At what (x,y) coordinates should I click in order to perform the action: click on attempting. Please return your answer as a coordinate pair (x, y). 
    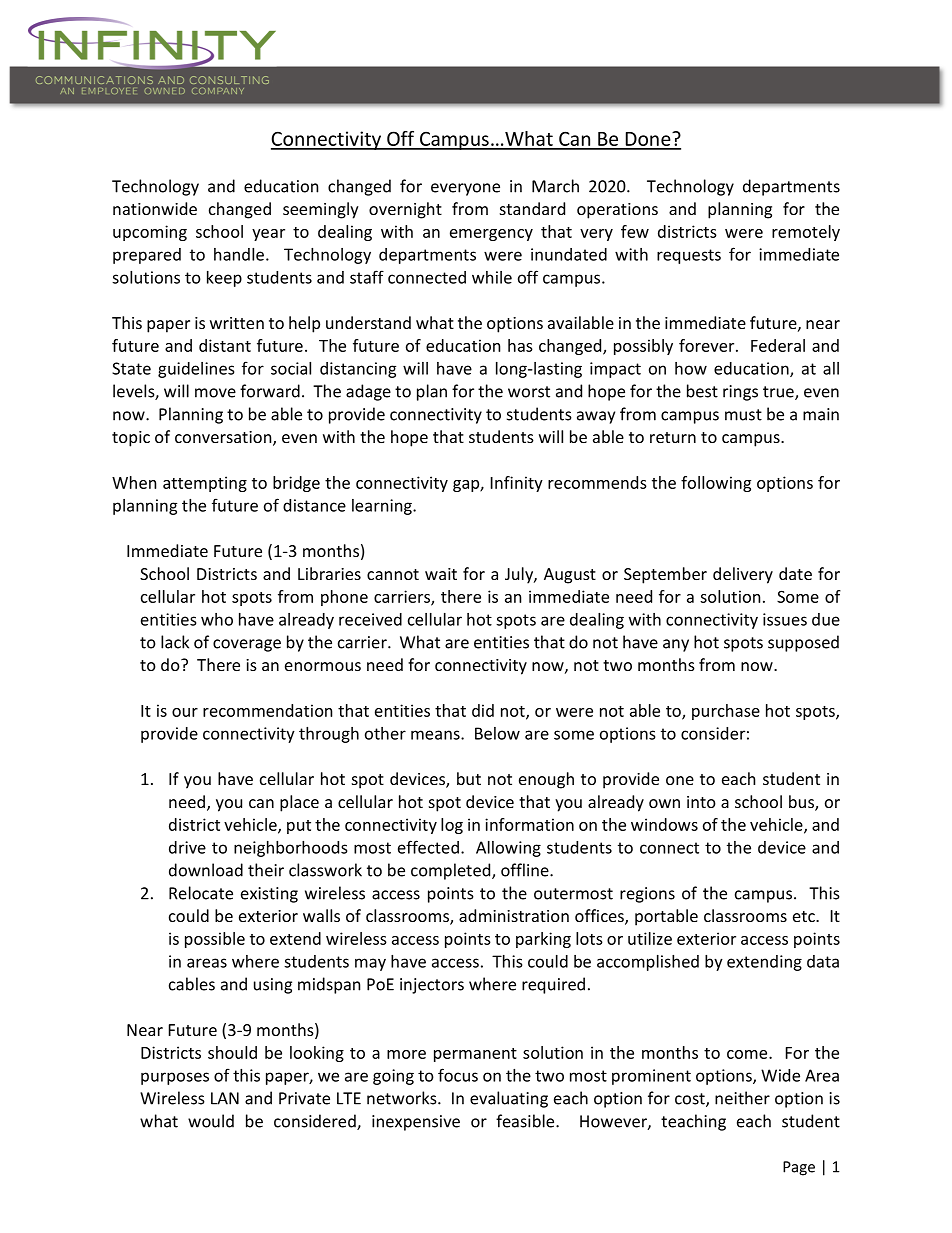
    Looking at the image, I should click on (205, 484).
